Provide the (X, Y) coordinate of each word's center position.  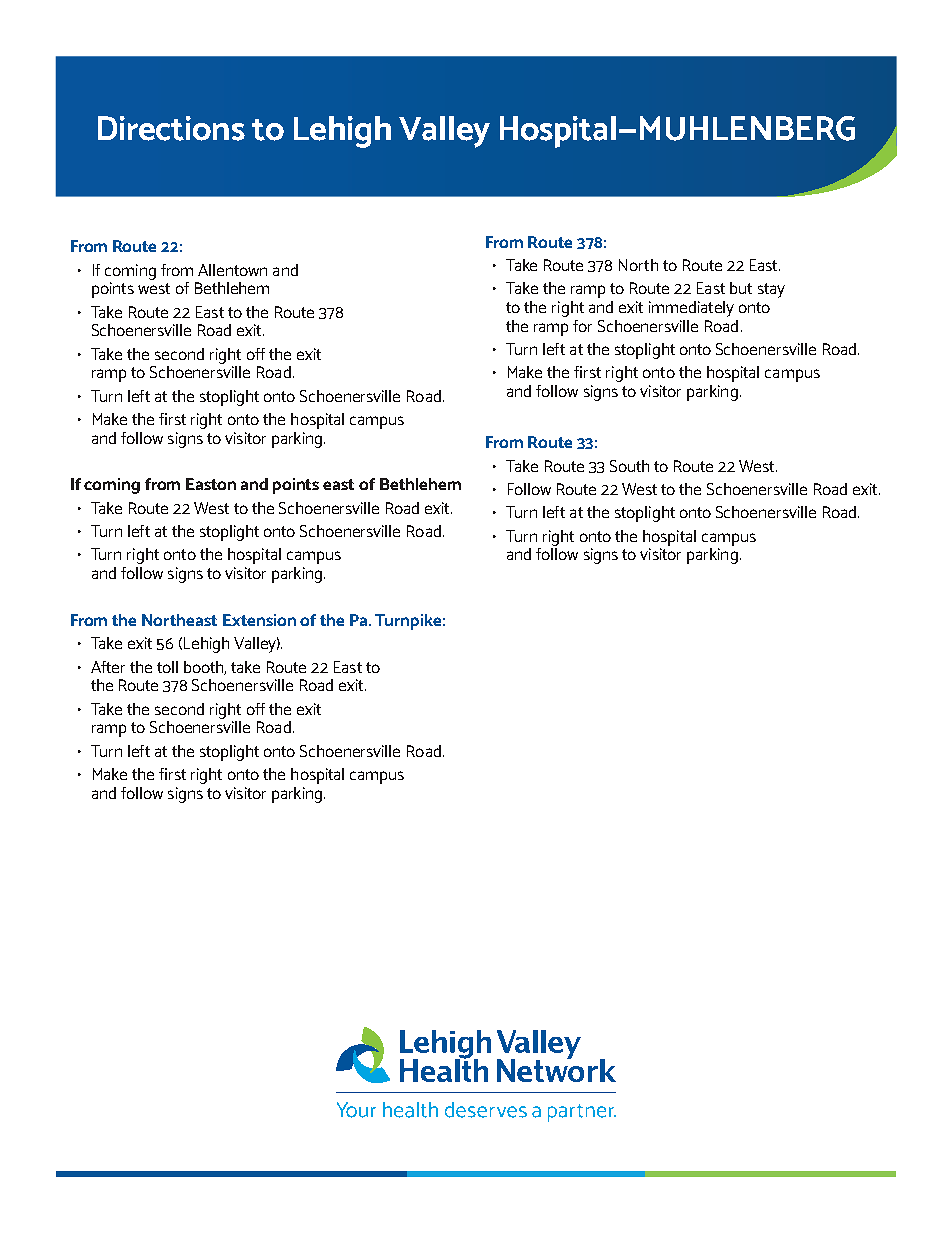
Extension (259, 620)
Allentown (232, 270)
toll (167, 667)
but (741, 288)
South (629, 466)
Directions (171, 128)
